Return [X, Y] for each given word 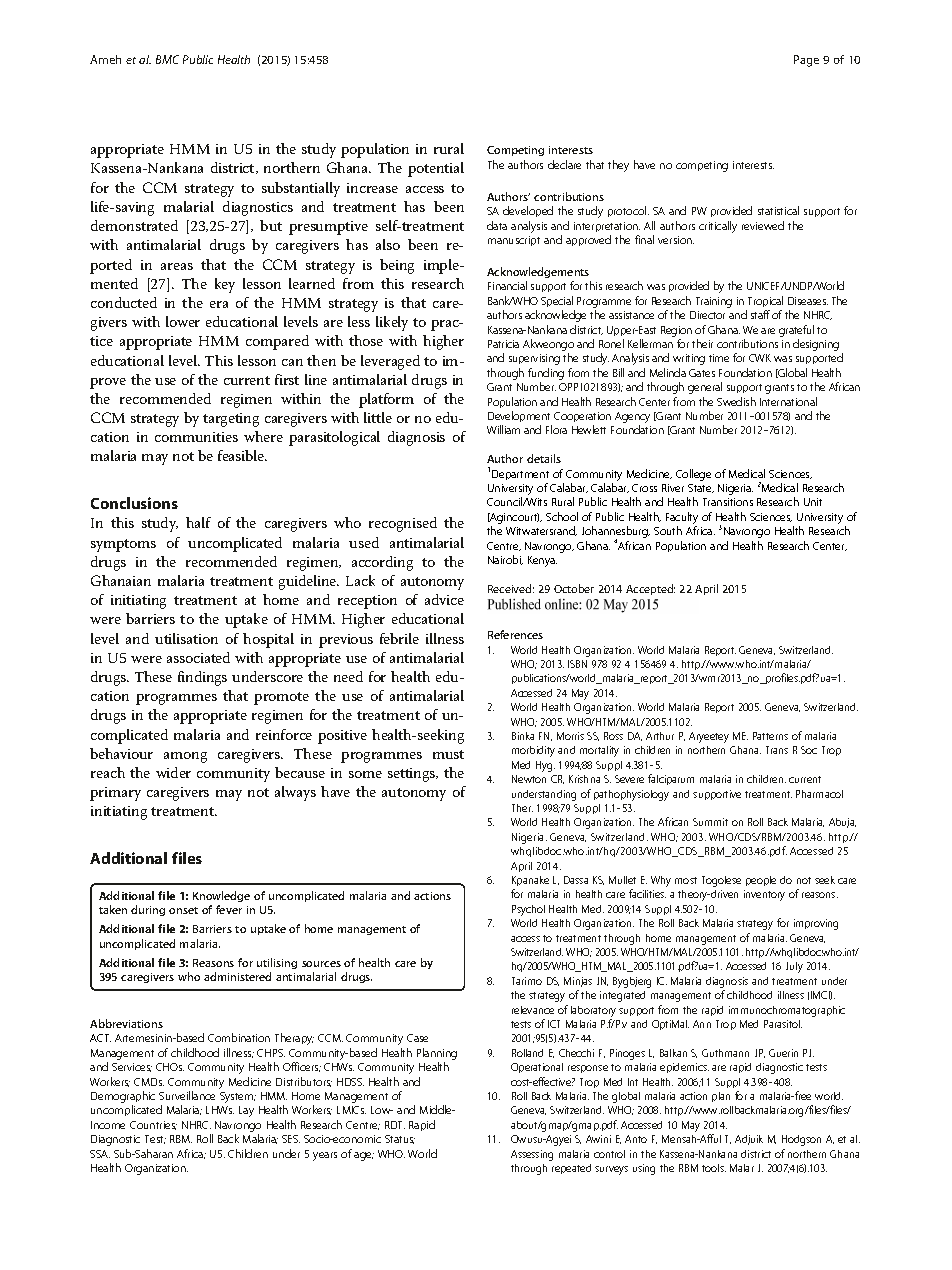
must [448, 754]
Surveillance [187, 1095]
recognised [403, 524]
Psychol [528, 910]
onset [183, 910]
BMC [167, 59]
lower [183, 321]
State [701, 488]
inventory [764, 895]
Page [806, 61]
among [185, 757]
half [198, 522]
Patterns [770, 736]
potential [436, 169]
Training [714, 302]
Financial [507, 285]
